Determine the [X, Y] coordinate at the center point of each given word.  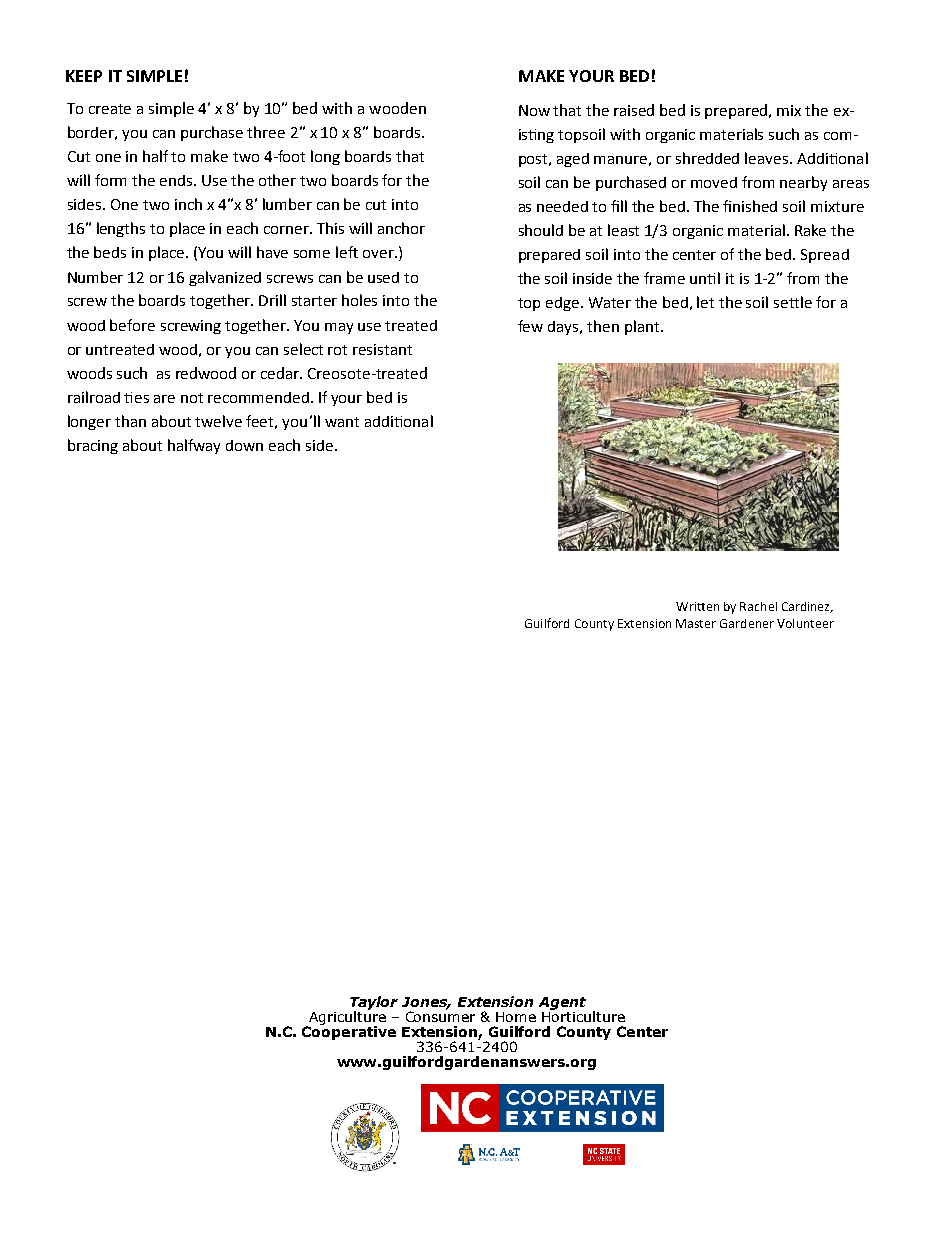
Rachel [758, 606]
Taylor [374, 1004]
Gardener [747, 623]
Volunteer [805, 623]
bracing [93, 446]
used [383, 277]
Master [696, 623]
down [244, 445]
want [342, 422]
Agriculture [346, 1018]
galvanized [225, 278]
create [110, 109]
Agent [562, 1003]
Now [534, 110]
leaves [768, 158]
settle [793, 302]
